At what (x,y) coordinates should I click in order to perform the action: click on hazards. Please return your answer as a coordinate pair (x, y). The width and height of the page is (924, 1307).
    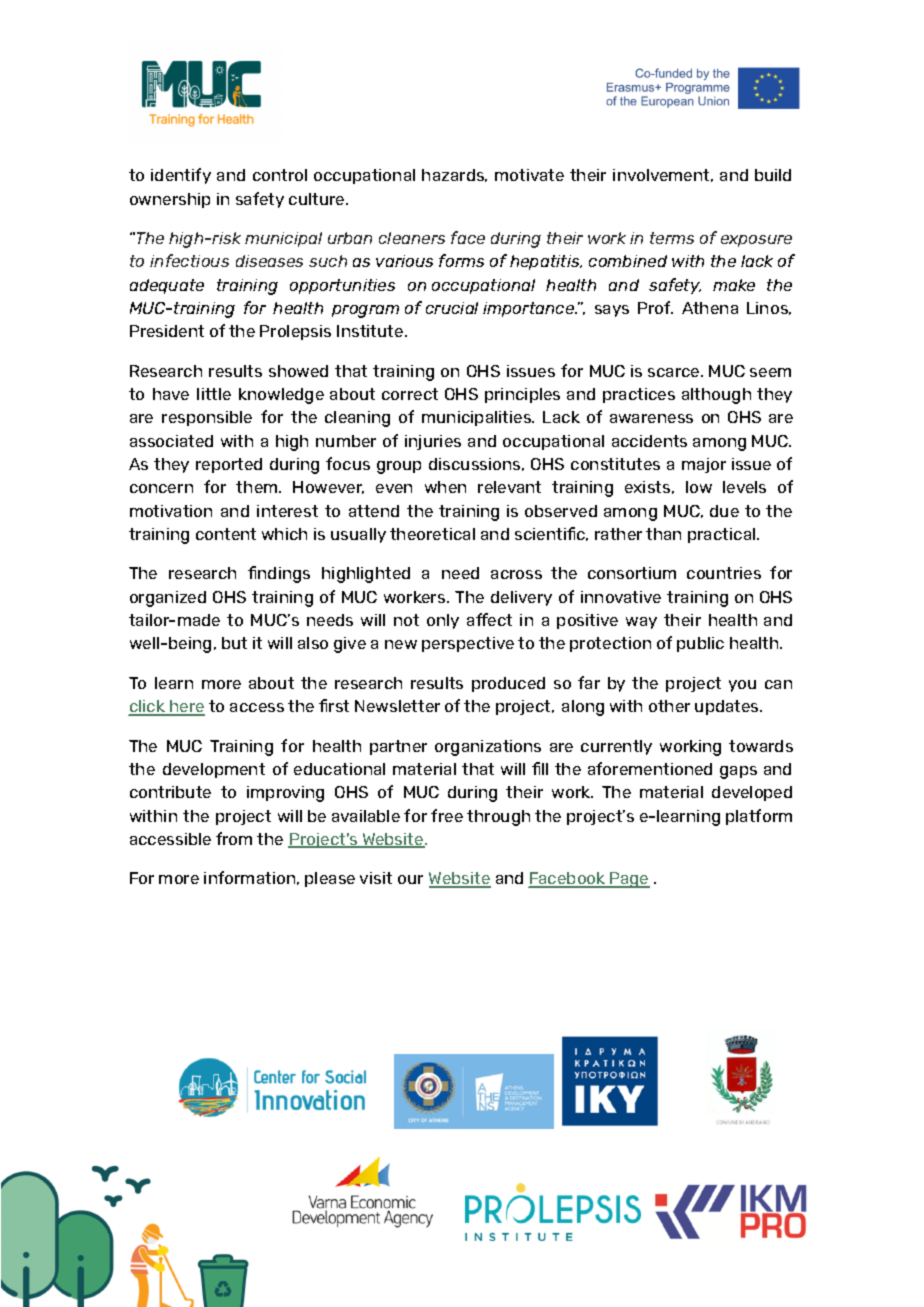
    Looking at the image, I should click on (454, 175).
